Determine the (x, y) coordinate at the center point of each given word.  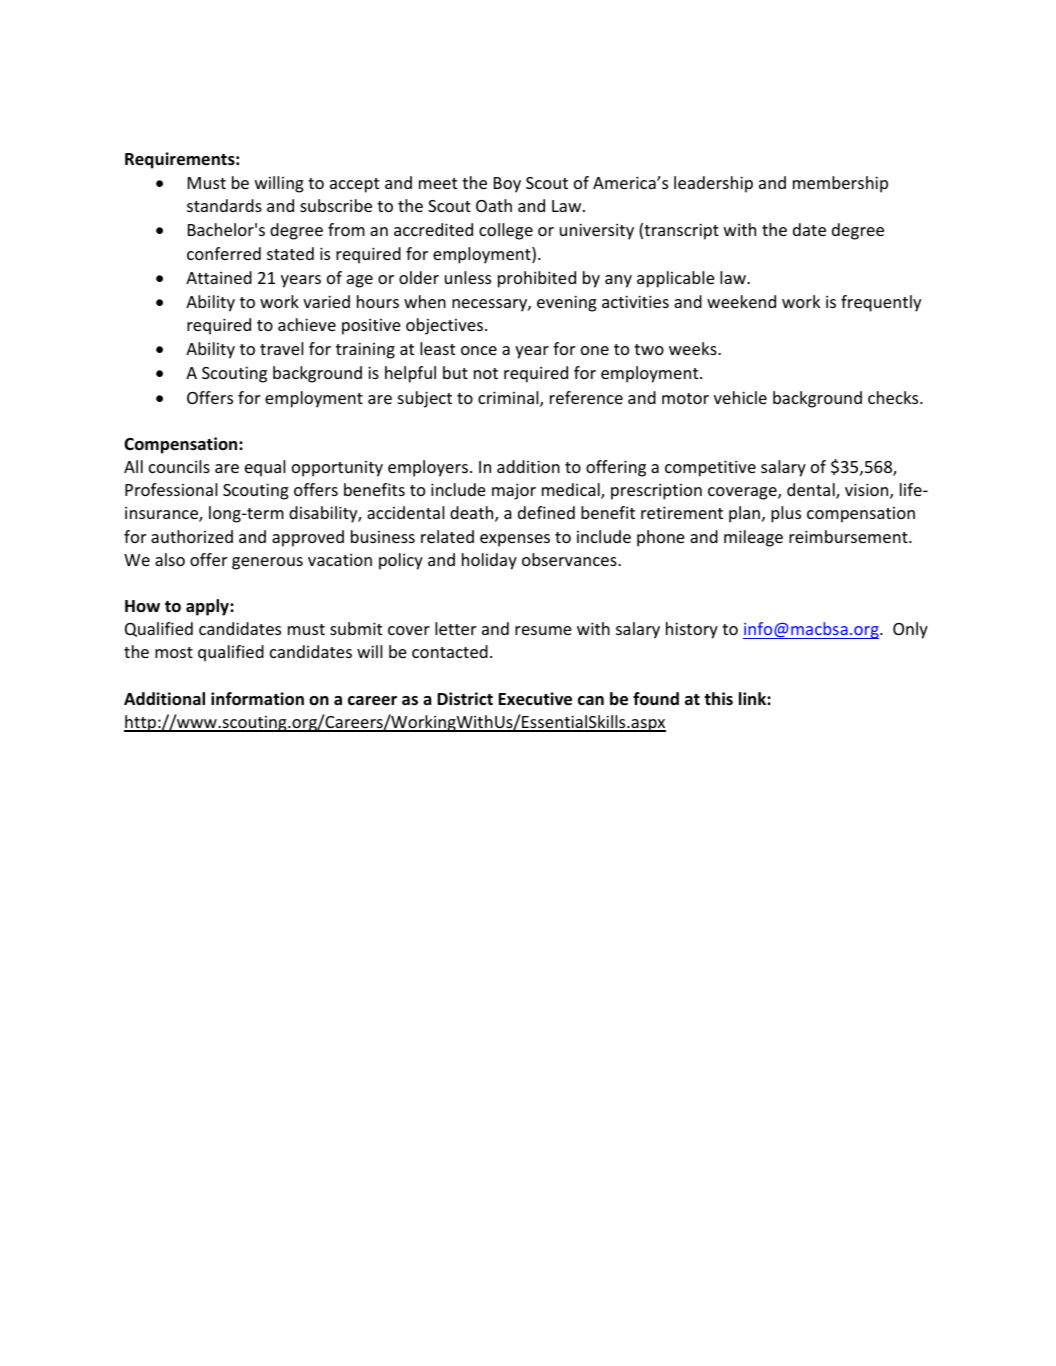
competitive (710, 468)
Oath (494, 205)
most (174, 652)
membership (840, 184)
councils (179, 466)
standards (224, 205)
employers (428, 468)
